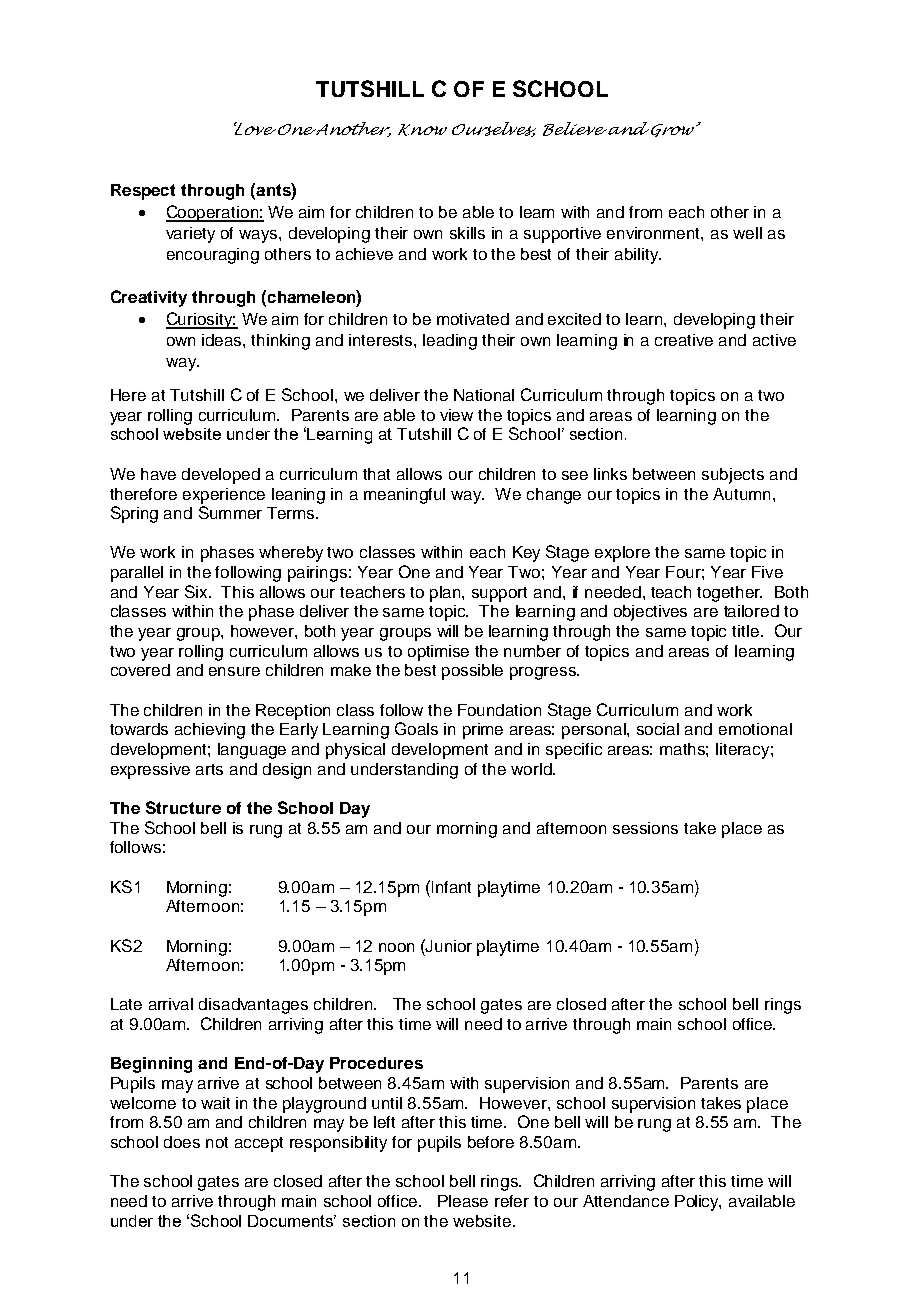 The image size is (924, 1308). Describe the element at coordinates (210, 731) in the image. I see `achieving` at that location.
